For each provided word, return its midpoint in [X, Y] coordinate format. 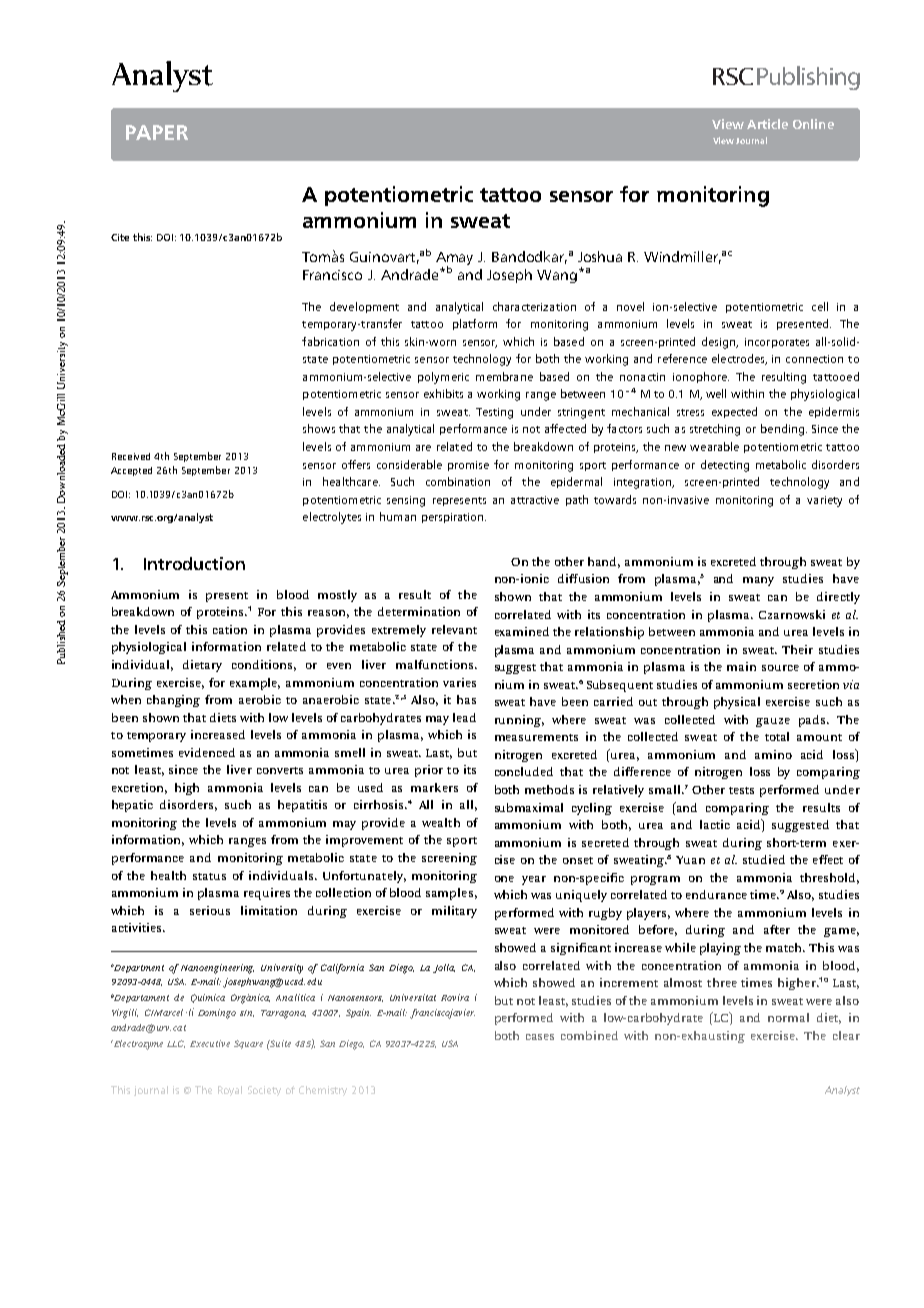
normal [788, 1017]
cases [540, 1037]
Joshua [600, 256]
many [758, 581]
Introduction [194, 563]
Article [767, 124]
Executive [210, 1043]
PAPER [157, 132]
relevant [454, 629]
